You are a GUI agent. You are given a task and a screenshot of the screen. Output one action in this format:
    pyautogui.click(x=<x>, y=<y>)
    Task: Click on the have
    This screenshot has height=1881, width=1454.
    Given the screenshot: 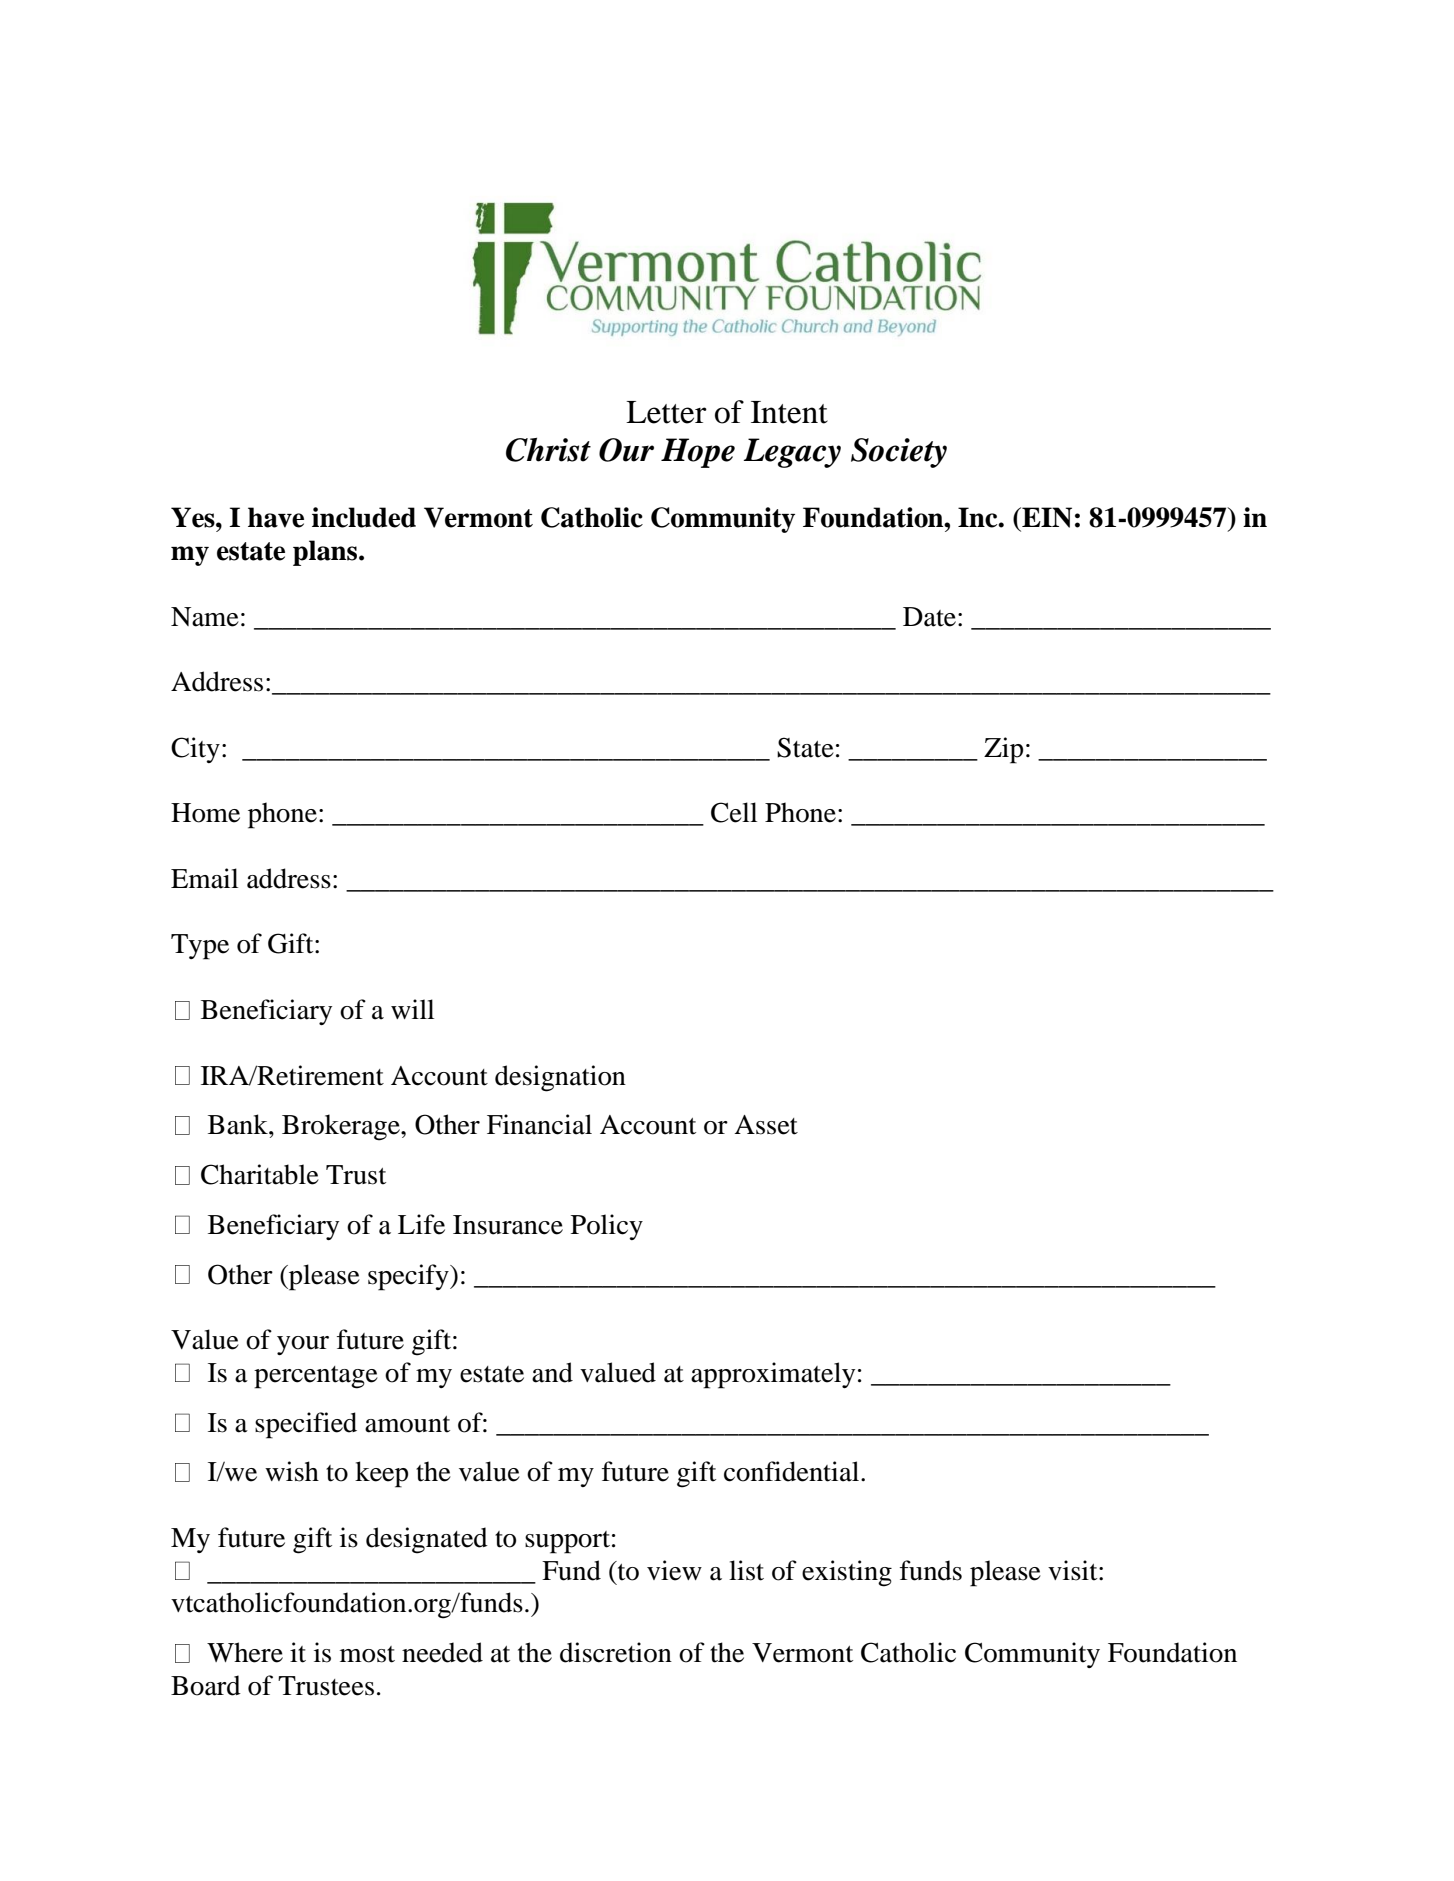 What is the action you would take?
    pyautogui.click(x=276, y=517)
